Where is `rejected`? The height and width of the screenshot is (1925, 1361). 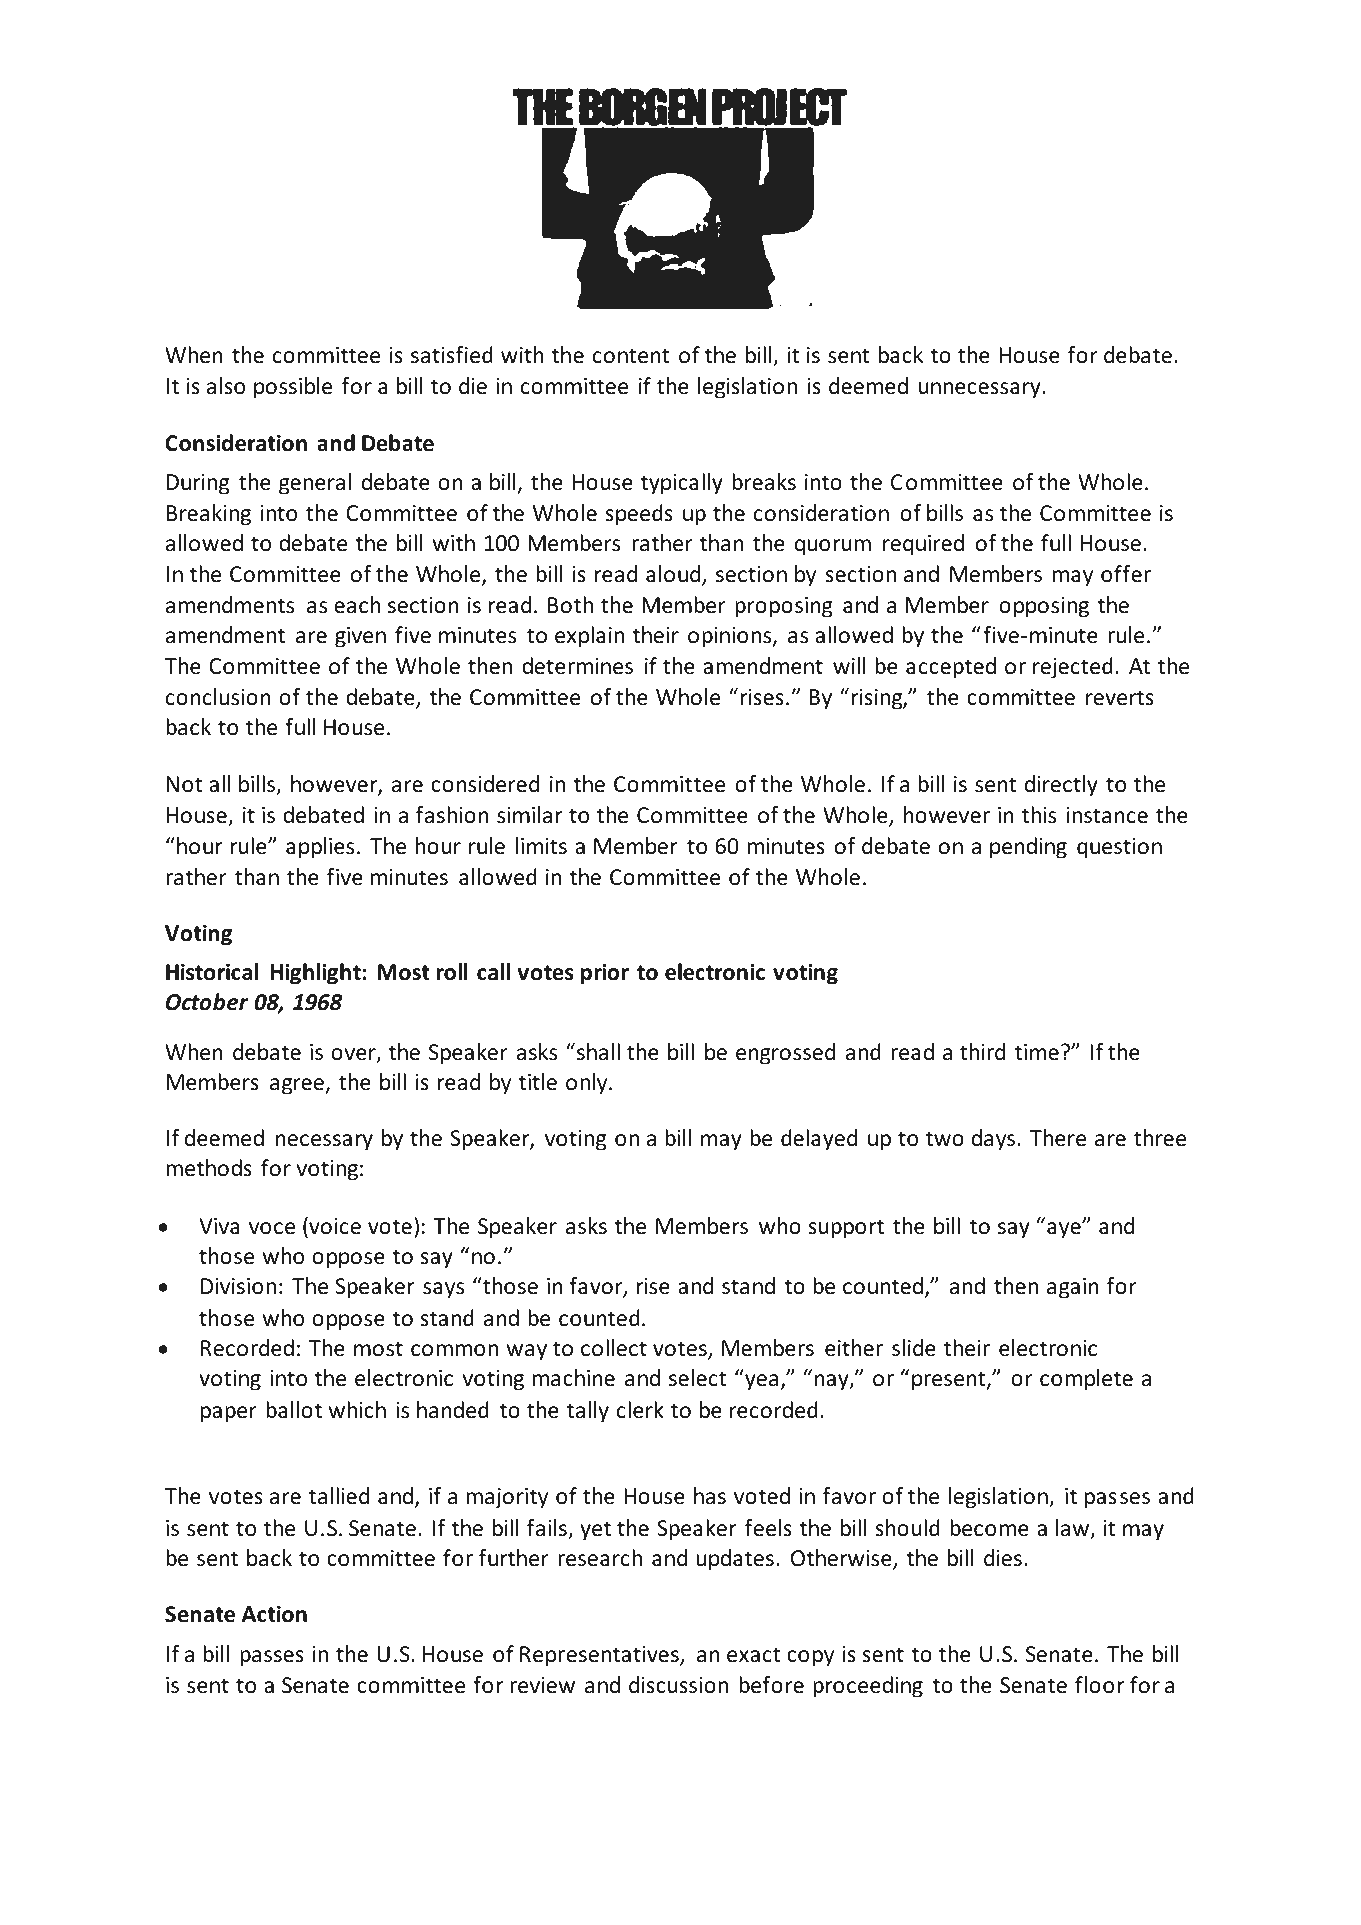 rejected is located at coordinates (1073, 668).
